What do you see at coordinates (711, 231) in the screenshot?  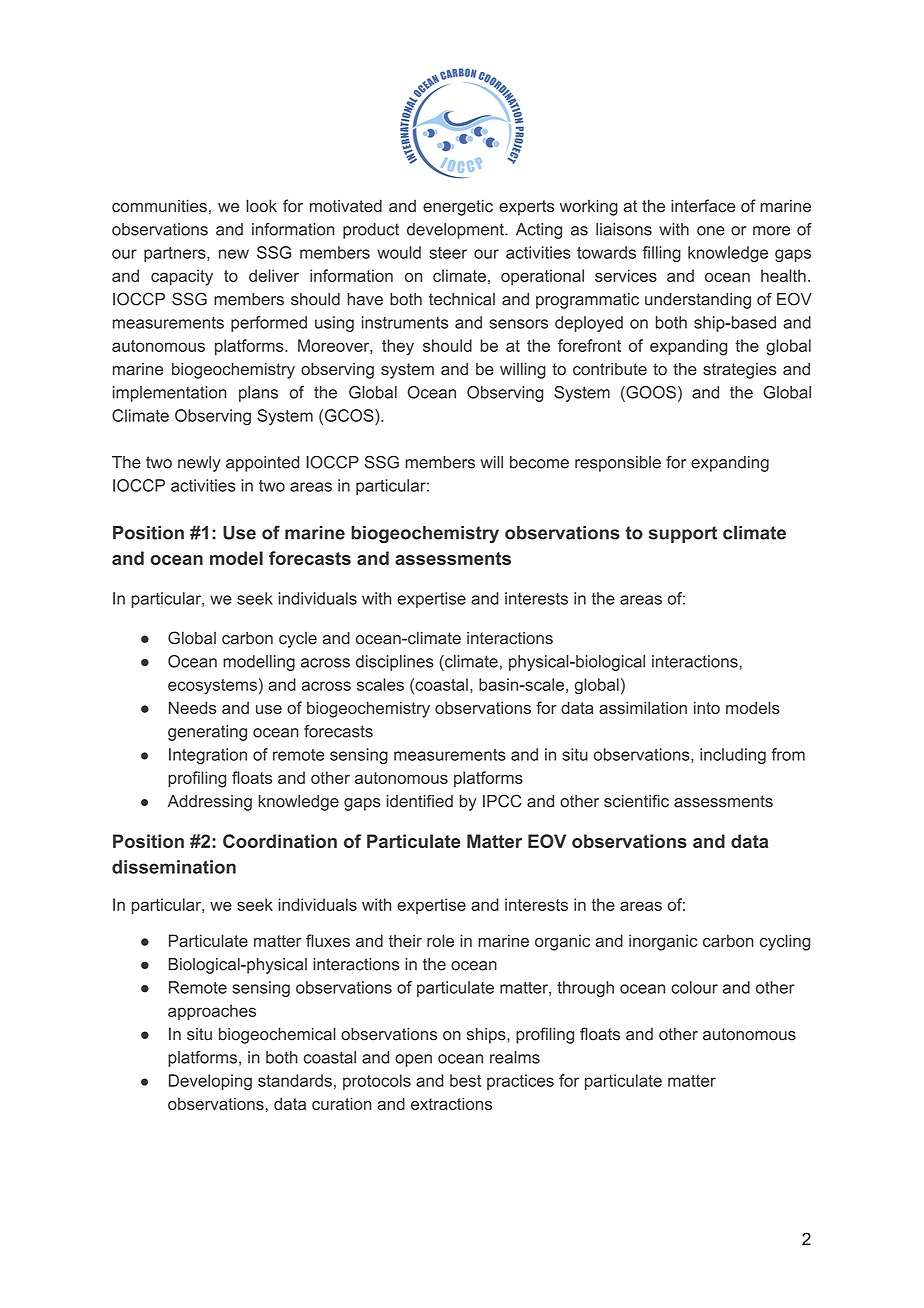 I see `one` at bounding box center [711, 231].
